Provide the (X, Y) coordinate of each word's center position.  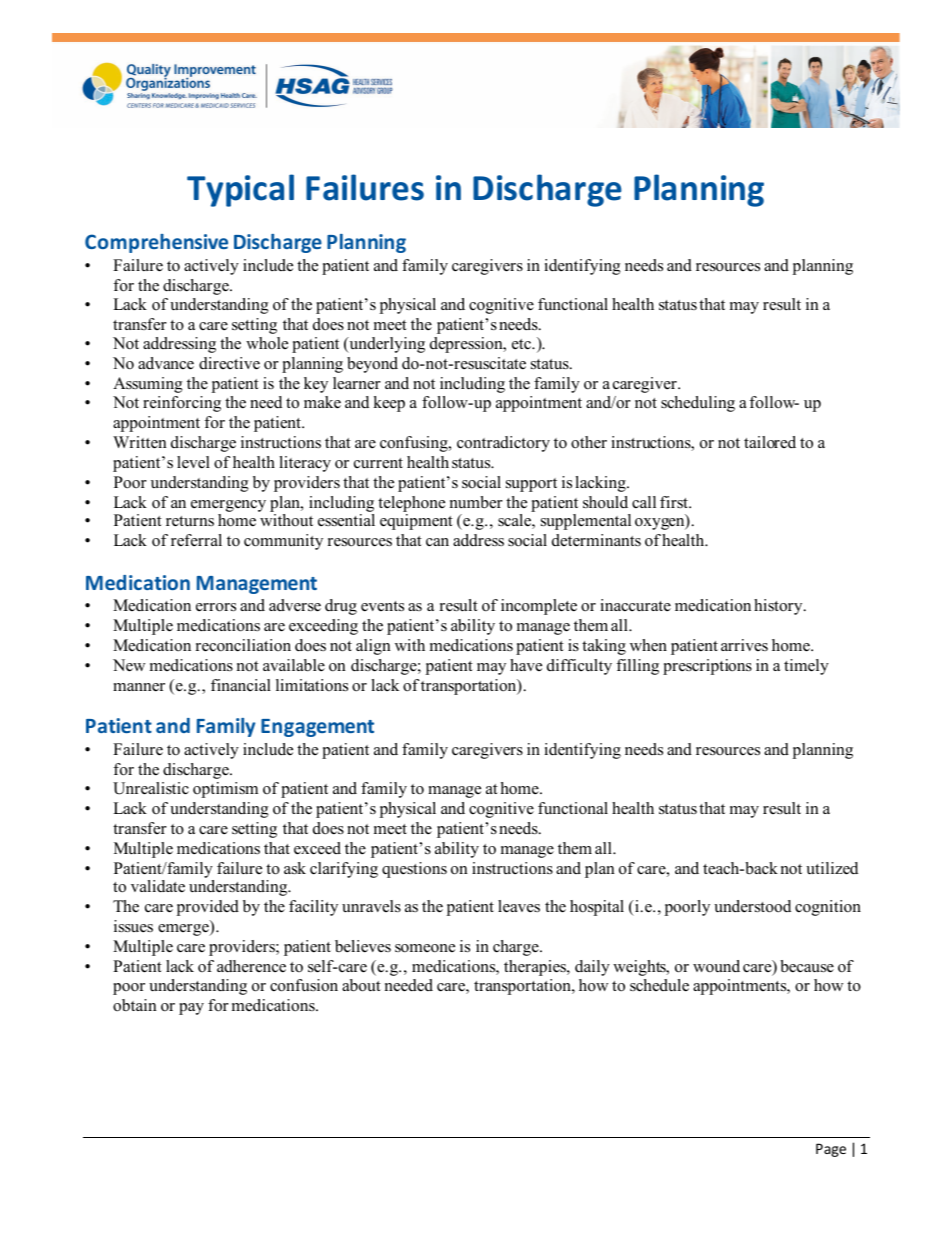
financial (241, 685)
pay (191, 1009)
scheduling (698, 404)
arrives (744, 645)
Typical (240, 190)
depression (467, 345)
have (526, 665)
